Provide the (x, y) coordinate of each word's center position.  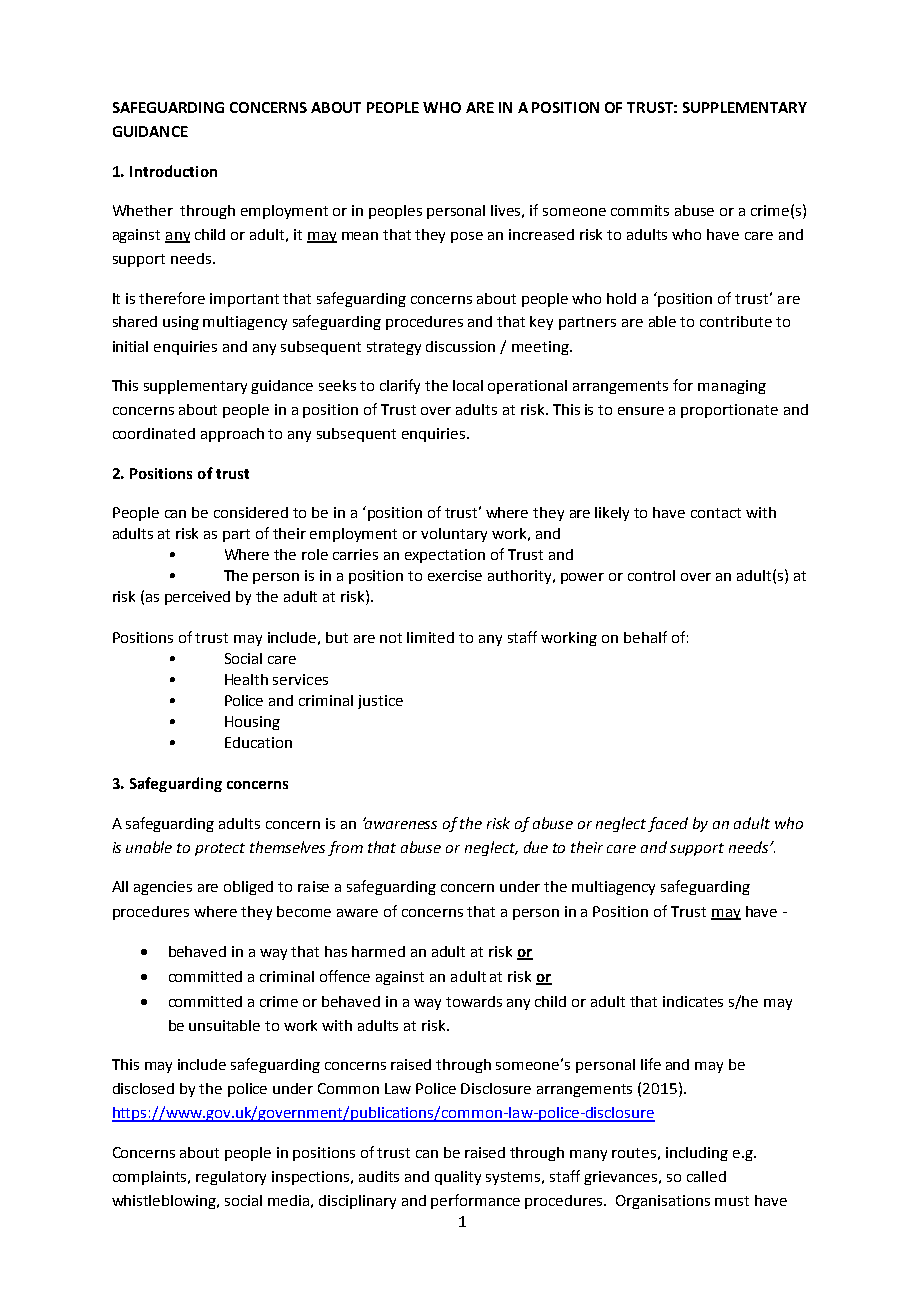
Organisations (663, 1202)
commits (640, 210)
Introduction (173, 171)
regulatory (231, 1178)
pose (467, 237)
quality (458, 1178)
